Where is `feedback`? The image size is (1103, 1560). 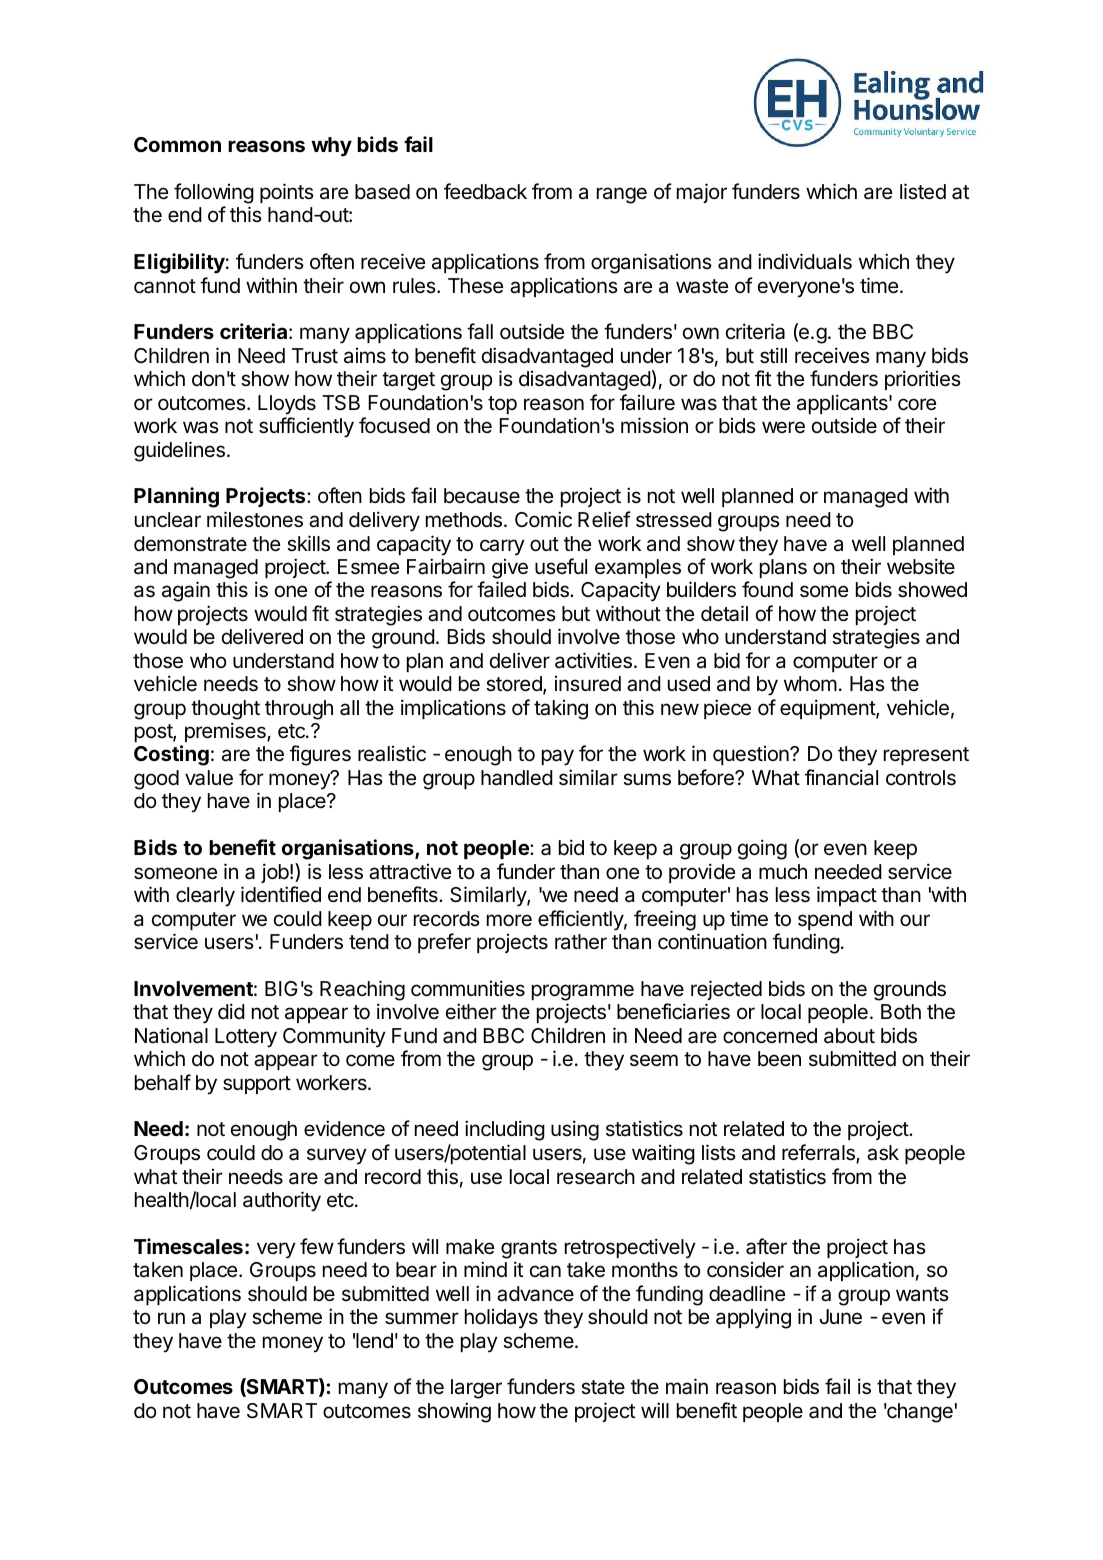 feedback is located at coordinates (485, 191).
